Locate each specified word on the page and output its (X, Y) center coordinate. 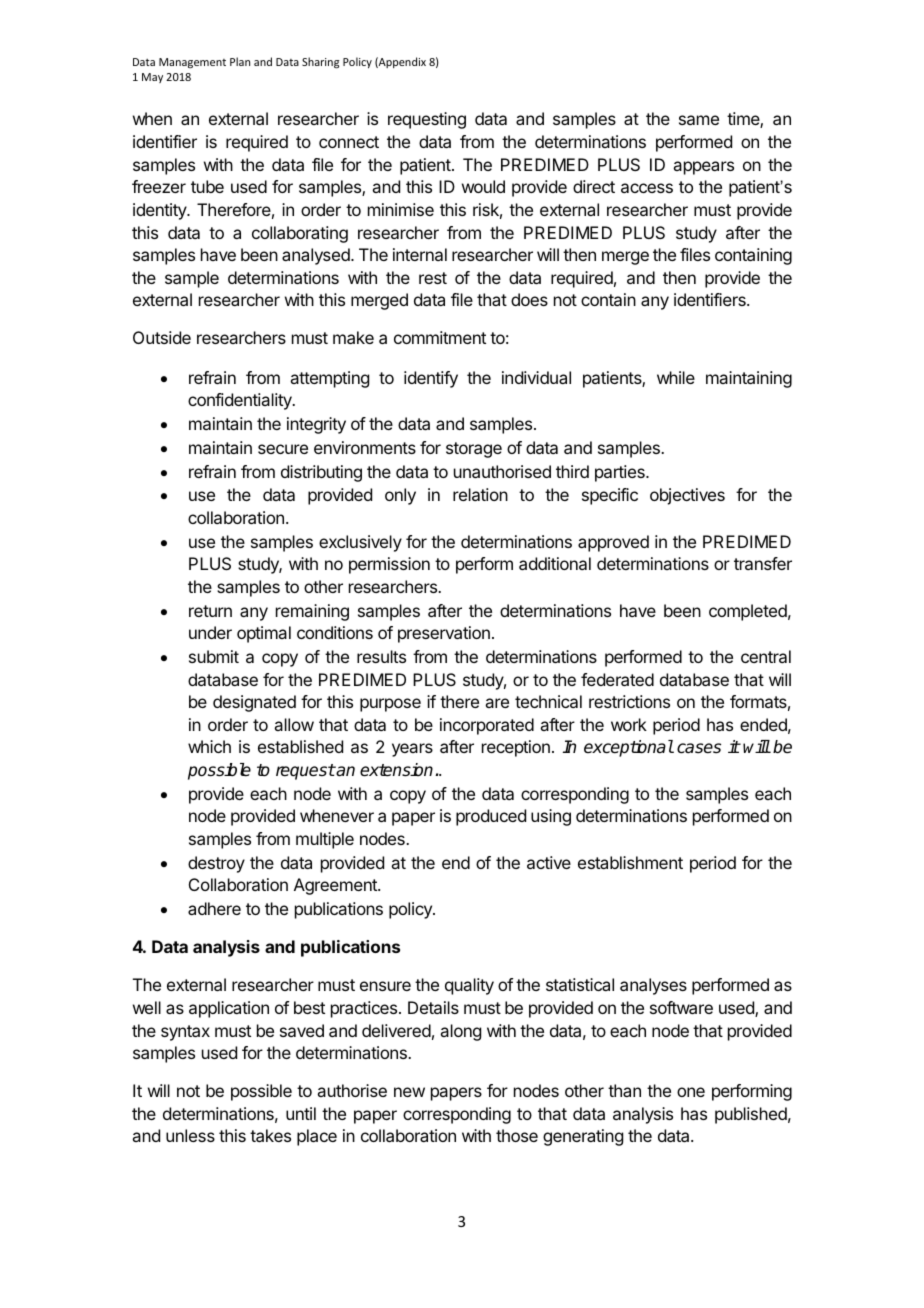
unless (190, 1135)
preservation (444, 634)
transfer (763, 563)
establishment (630, 862)
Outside (162, 337)
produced (491, 817)
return (210, 611)
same (699, 120)
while (676, 377)
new (409, 1092)
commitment (440, 337)
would (483, 186)
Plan (240, 61)
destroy (216, 864)
